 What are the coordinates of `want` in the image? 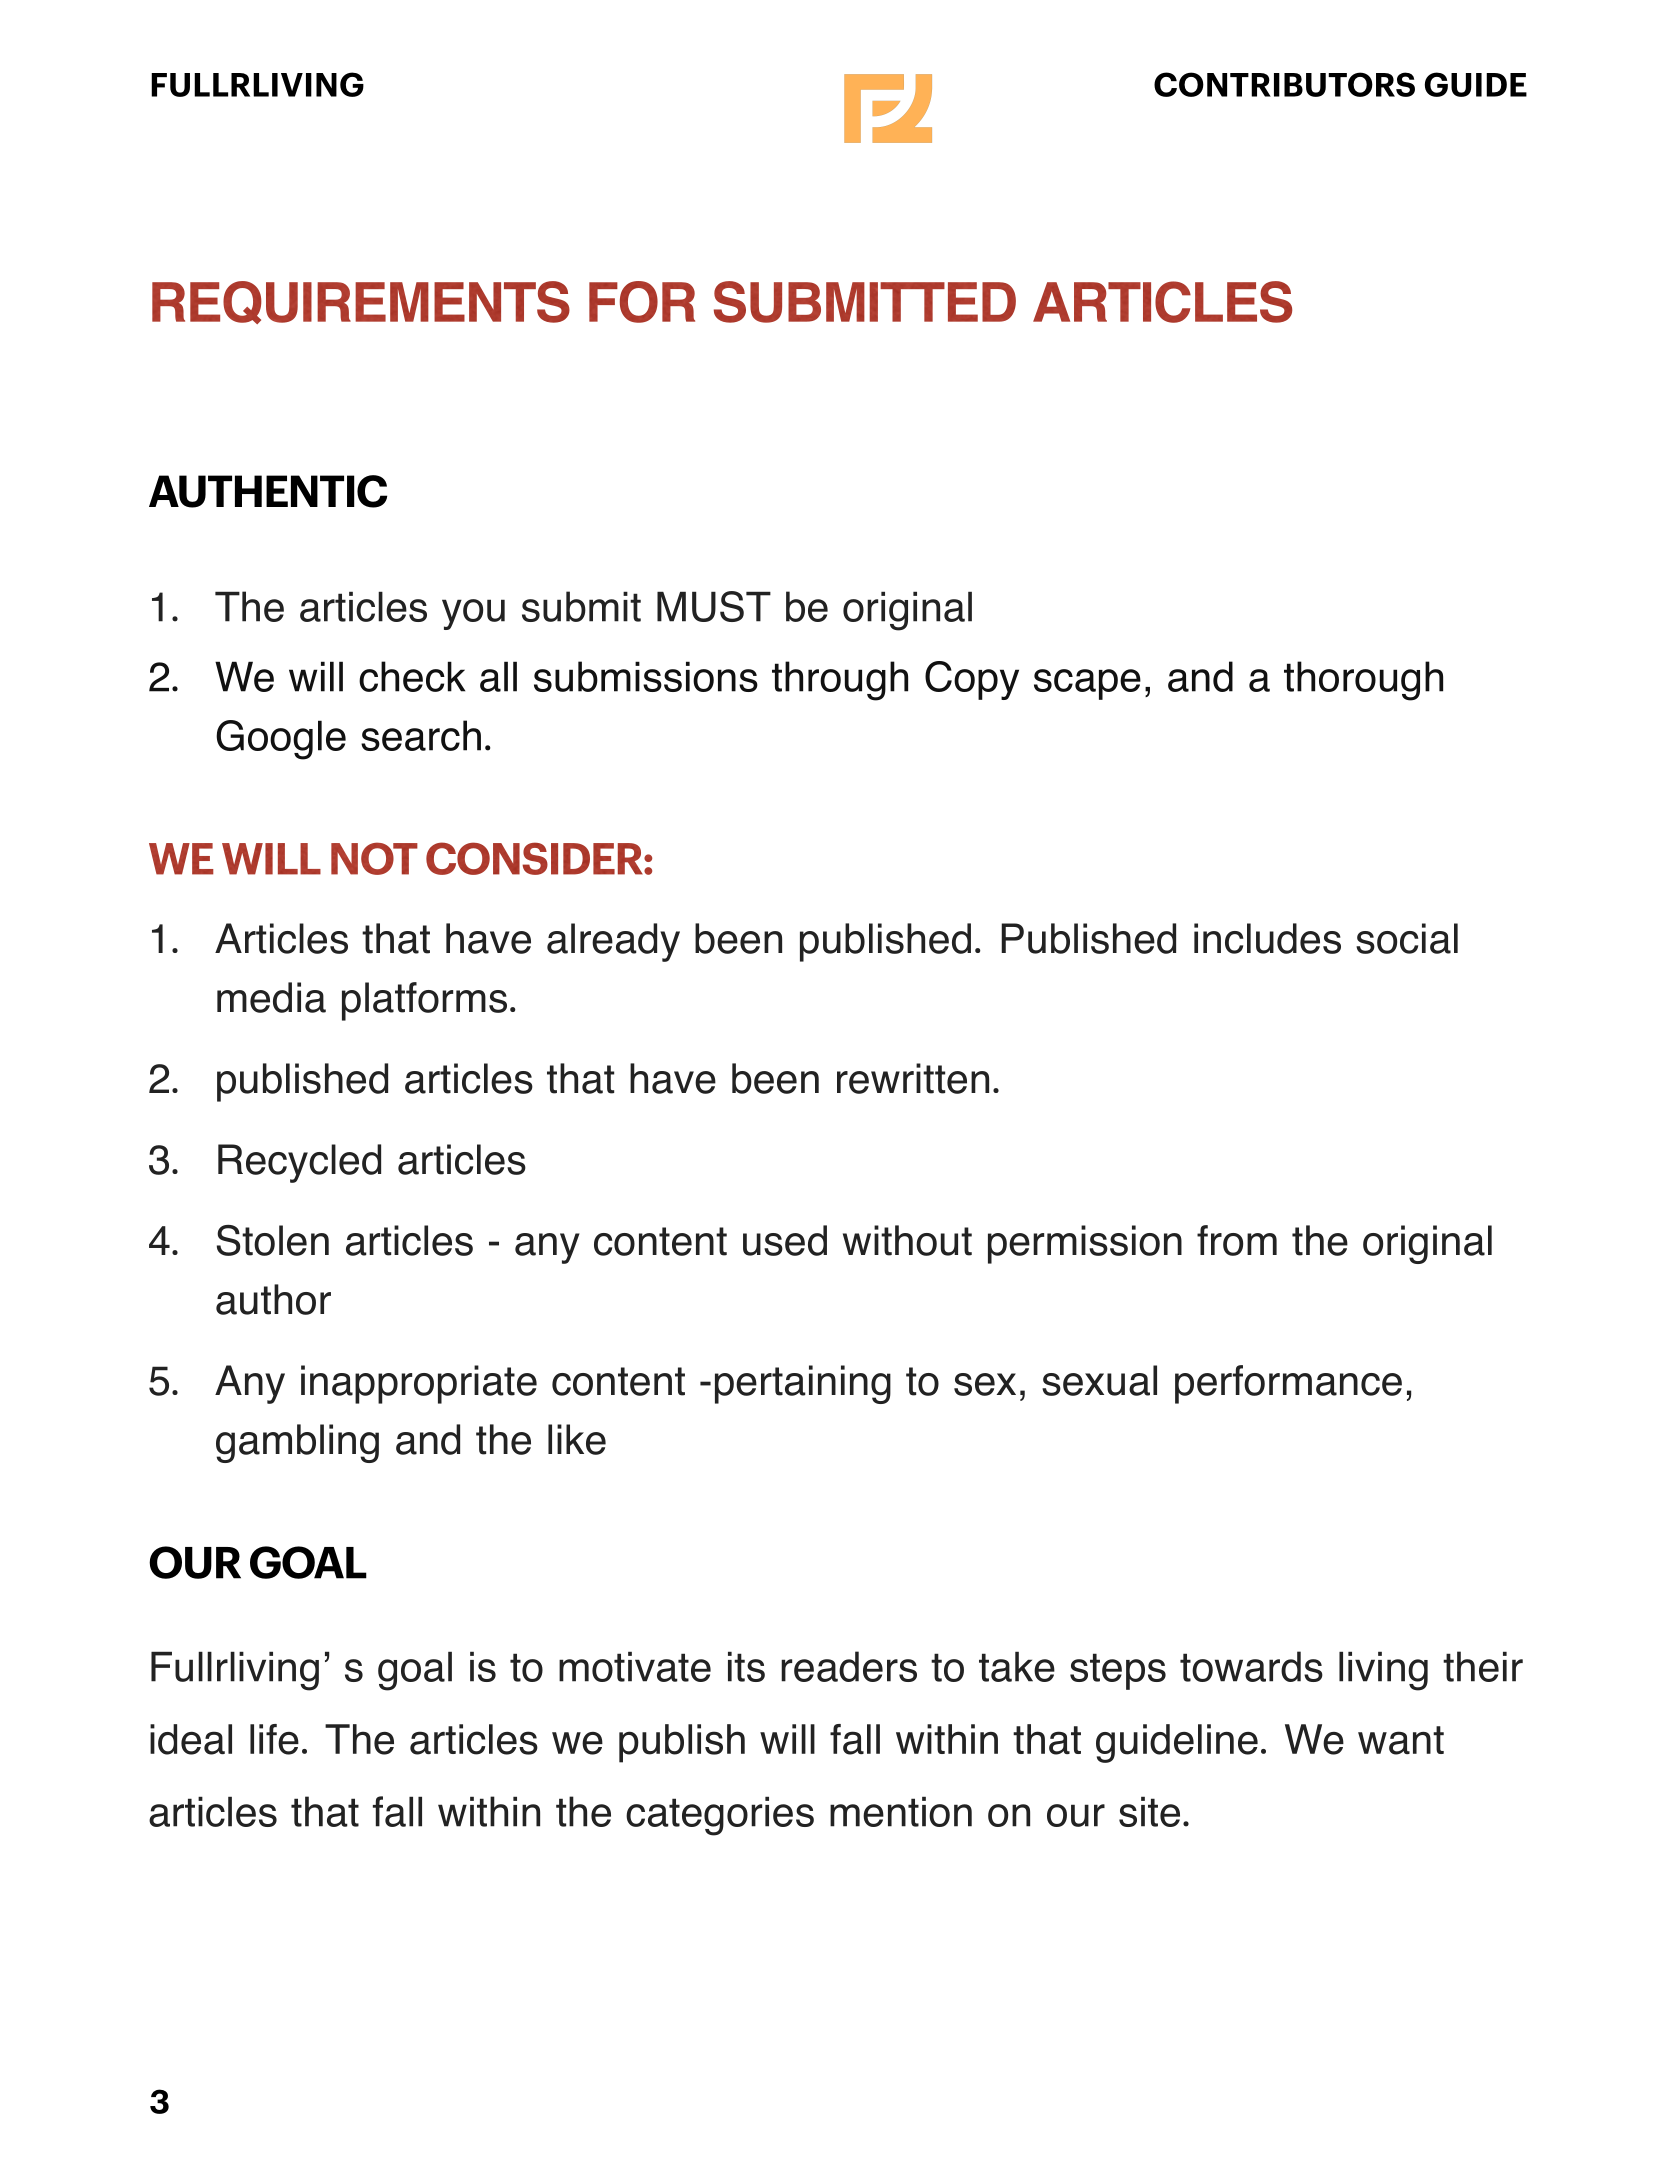 It's located at (1401, 1740).
